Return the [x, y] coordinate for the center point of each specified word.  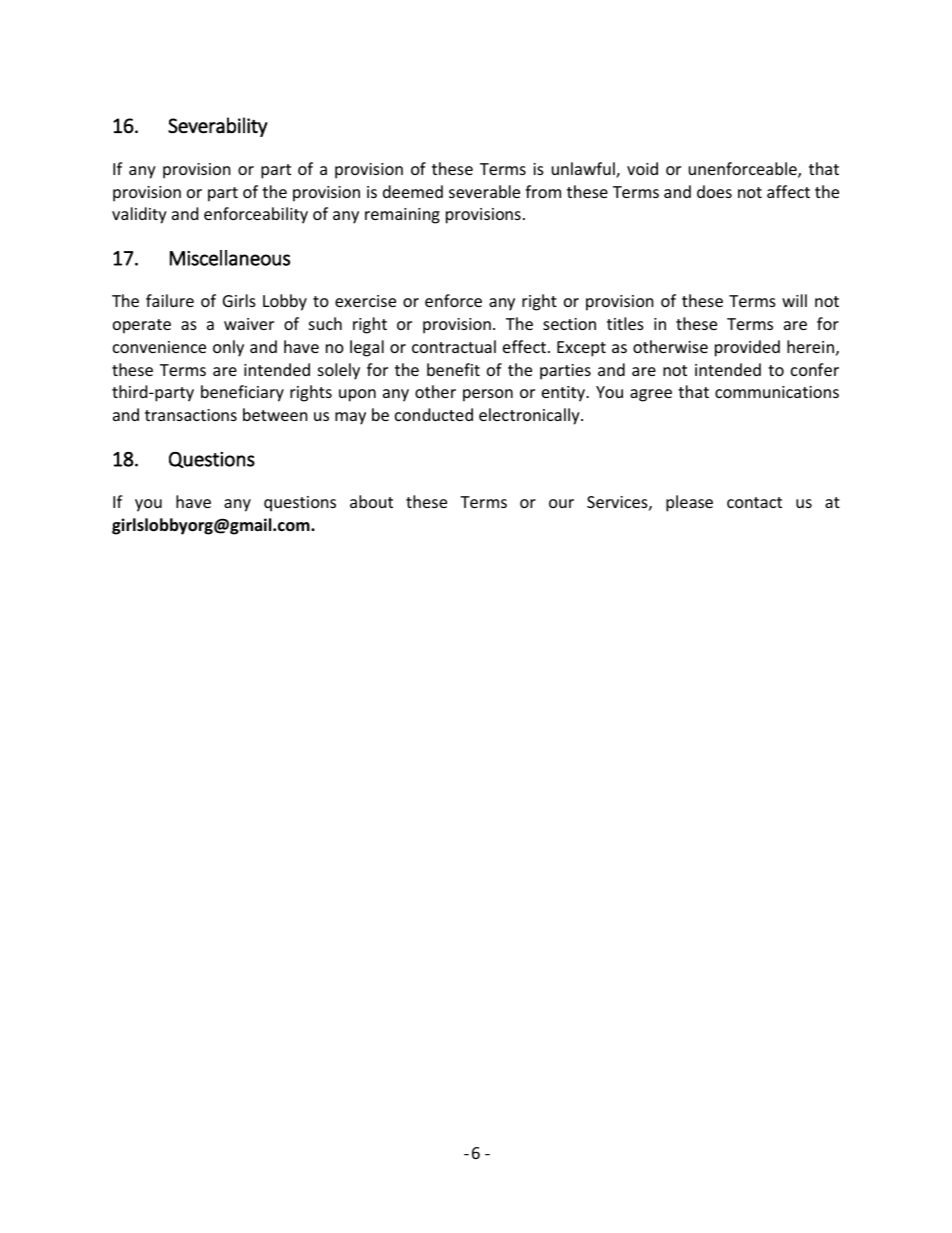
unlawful [584, 170]
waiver [249, 324]
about [371, 501]
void [642, 168]
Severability [218, 127]
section [569, 324]
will [794, 300]
